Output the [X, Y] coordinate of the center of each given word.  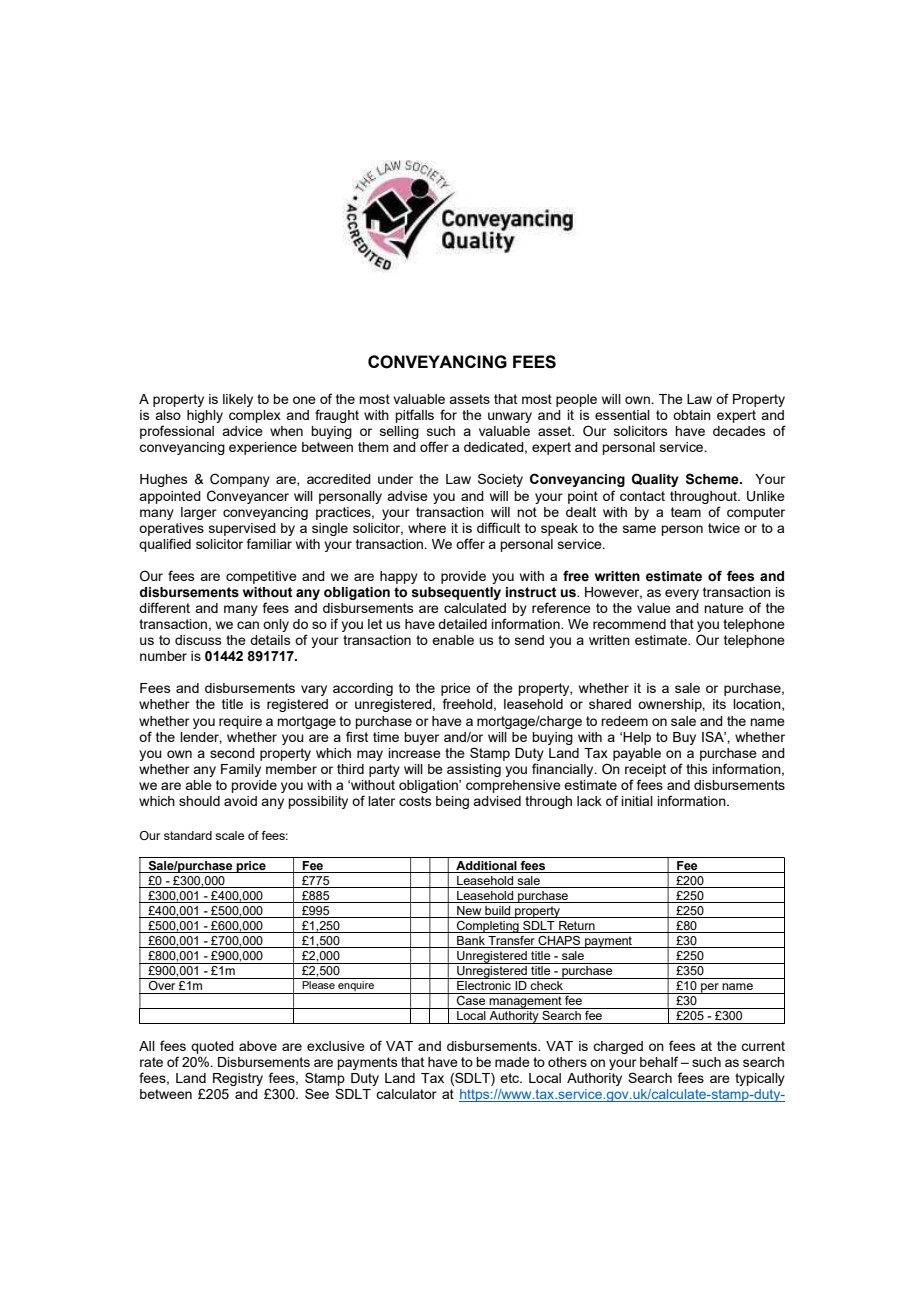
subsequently [456, 593]
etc [510, 1078]
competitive [261, 577]
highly [205, 416]
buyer [421, 738]
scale [229, 835]
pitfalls [414, 416]
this [697, 769]
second [232, 753]
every [682, 594]
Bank [471, 942]
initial [637, 801]
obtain [692, 415]
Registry [238, 1079]
